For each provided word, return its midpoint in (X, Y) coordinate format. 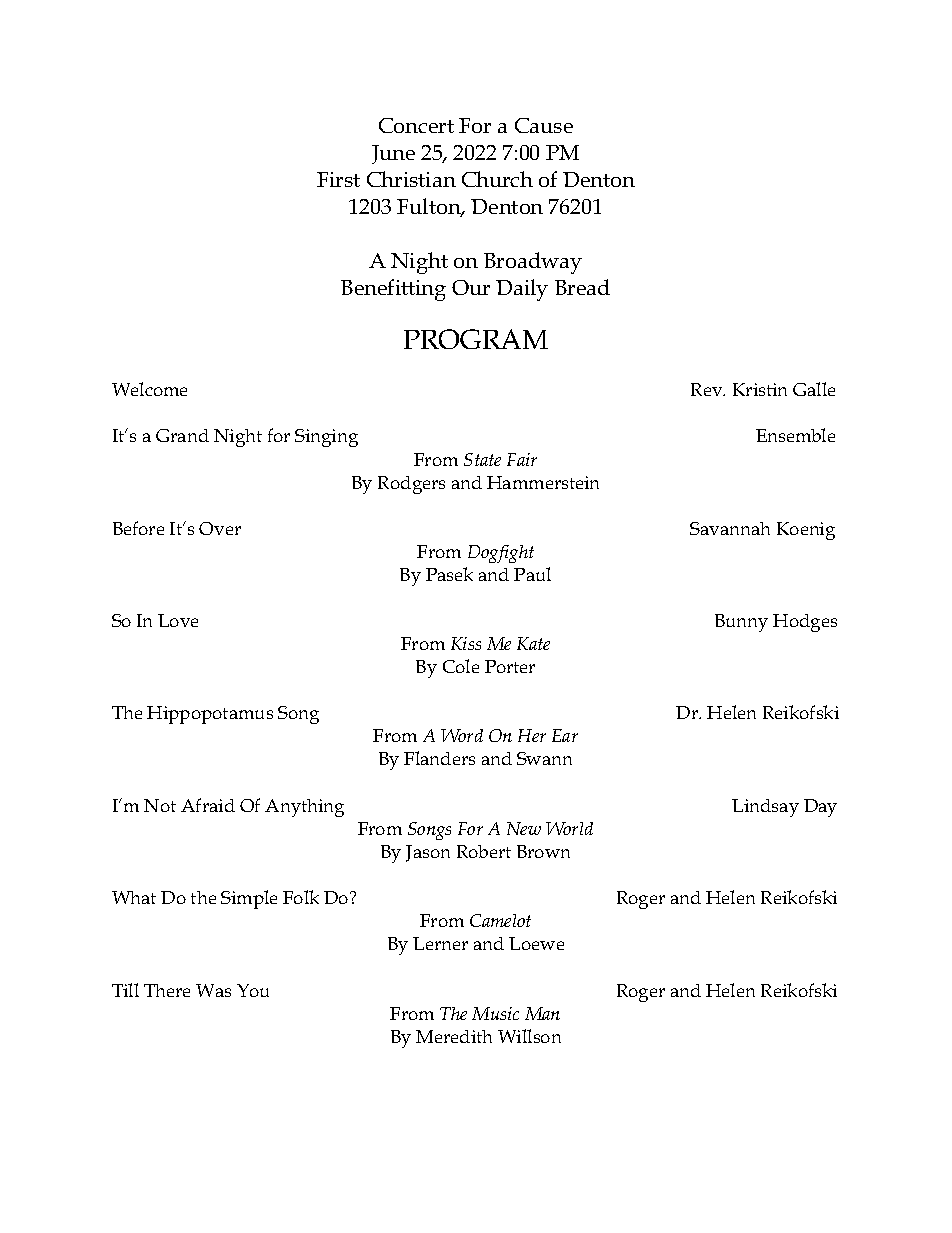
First (338, 179)
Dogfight (501, 554)
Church (497, 179)
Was (213, 990)
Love (178, 620)
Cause (544, 125)
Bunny (741, 623)
